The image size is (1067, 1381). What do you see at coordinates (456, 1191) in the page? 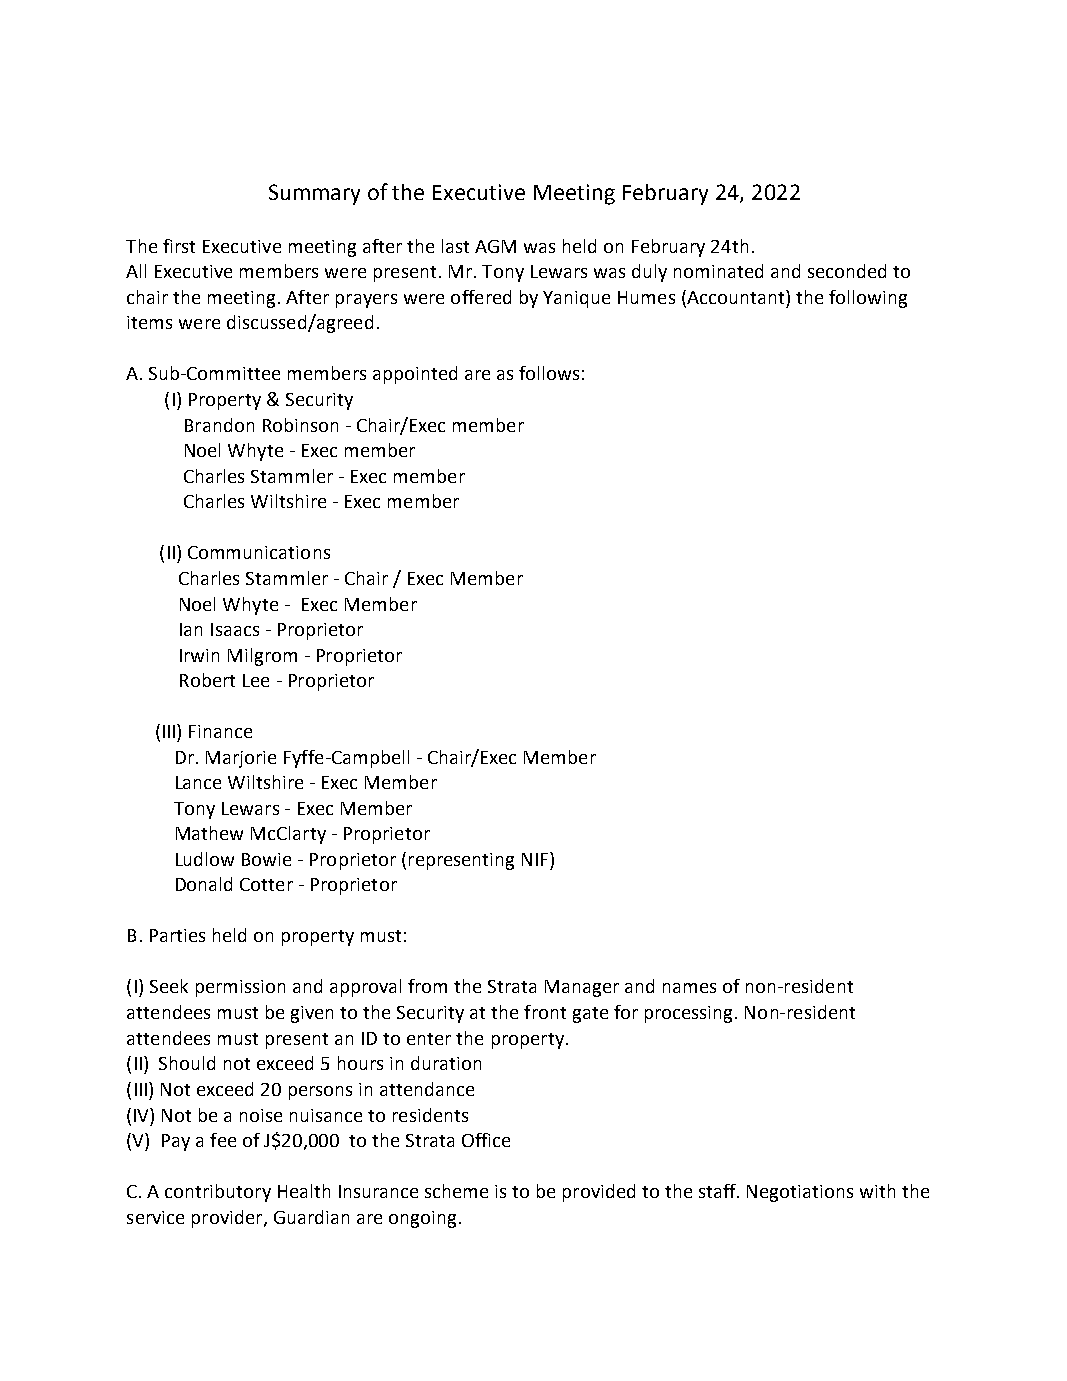
I see `scheme` at bounding box center [456, 1191].
